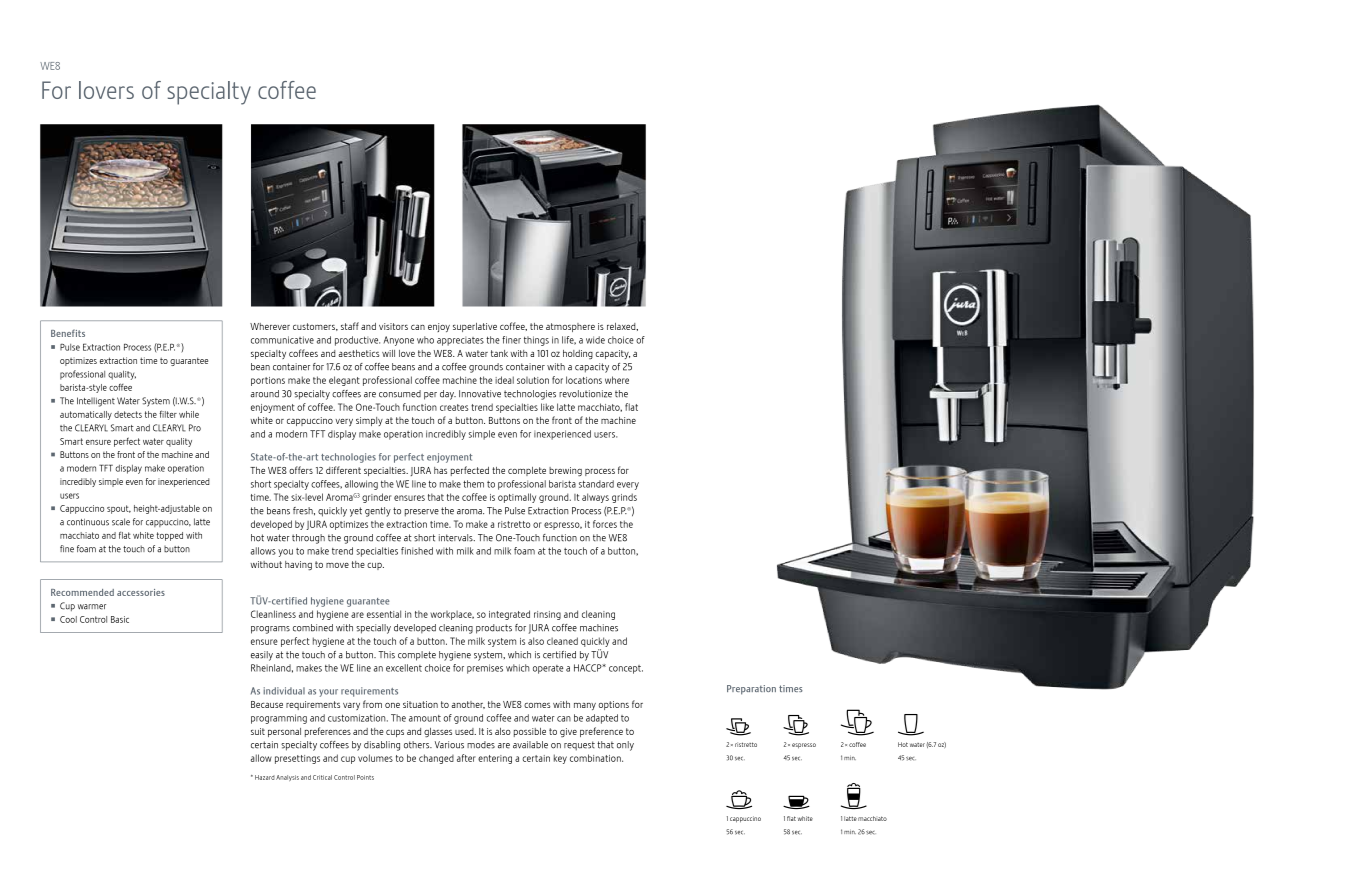 The width and height of the screenshot is (1372, 887). Describe the element at coordinates (265, 777) in the screenshot. I see `Hazard` at that location.
